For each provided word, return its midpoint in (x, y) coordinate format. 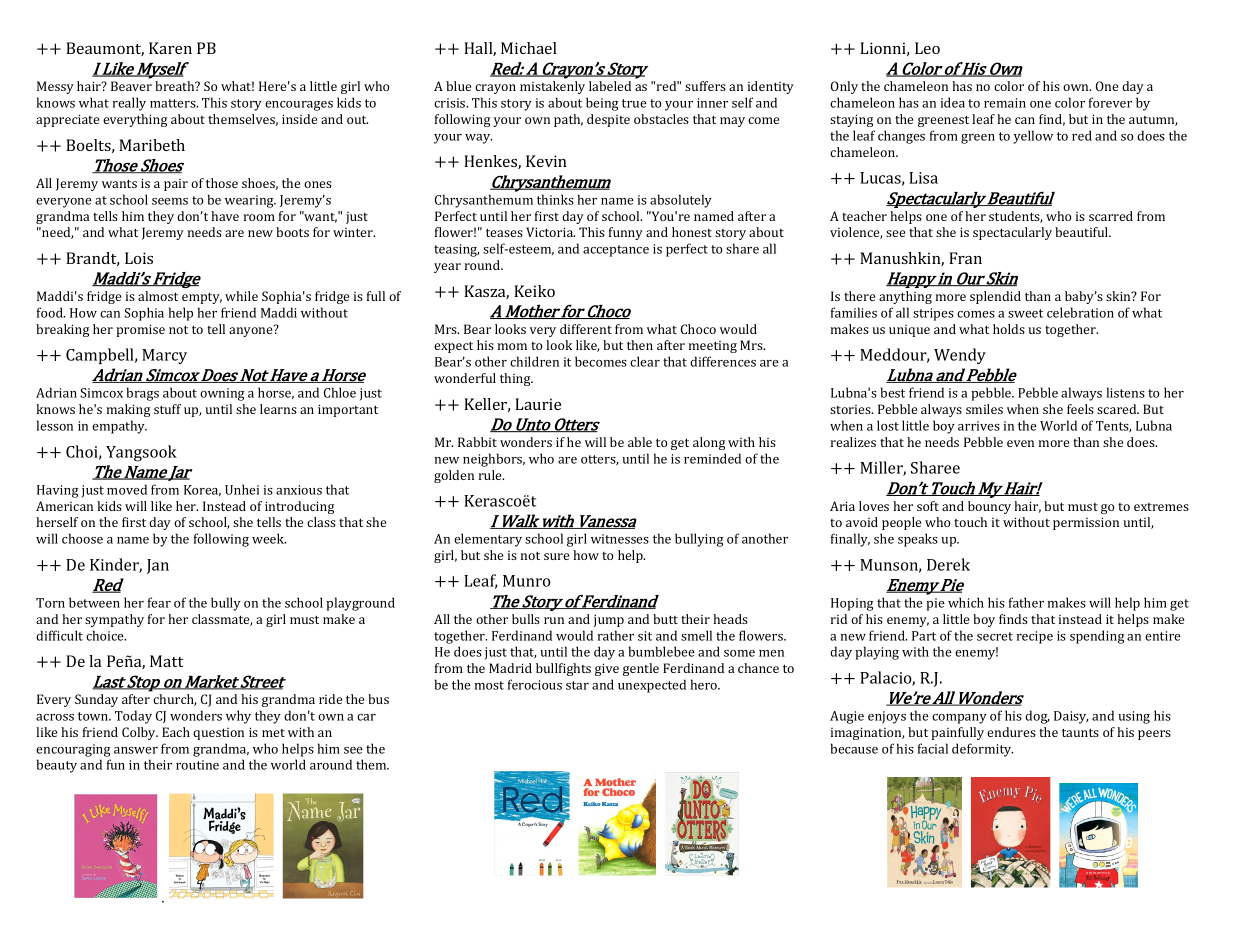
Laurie (538, 404)
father (1026, 602)
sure (556, 556)
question (218, 734)
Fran (965, 258)
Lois (139, 258)
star (577, 685)
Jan (158, 566)
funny (626, 233)
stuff (167, 409)
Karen (170, 48)
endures (1011, 732)
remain (1005, 103)
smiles (984, 409)
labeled (610, 86)
